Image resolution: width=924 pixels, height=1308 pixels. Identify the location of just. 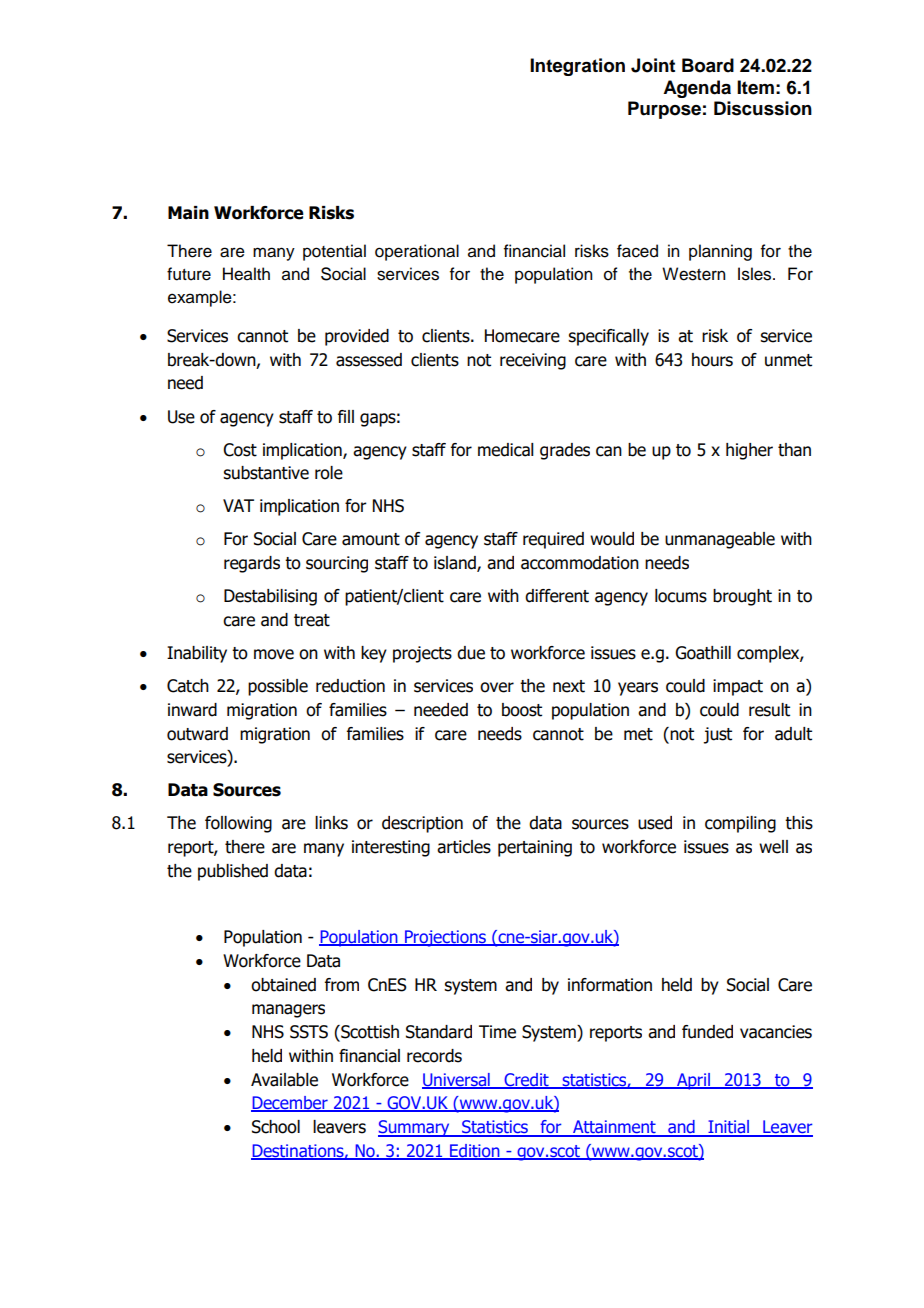
(717, 735).
